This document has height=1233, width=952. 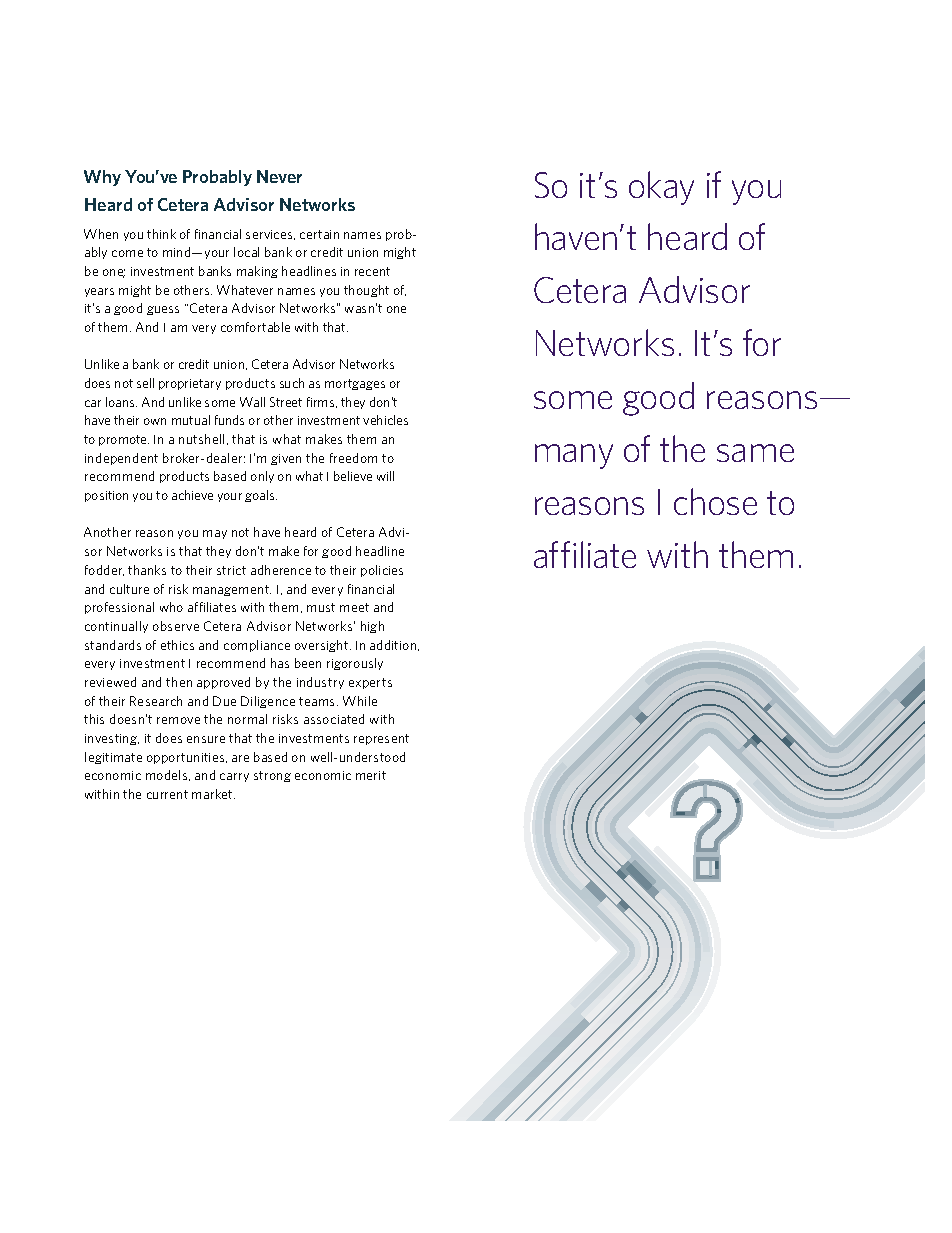 I want to click on chose, so click(x=715, y=501).
